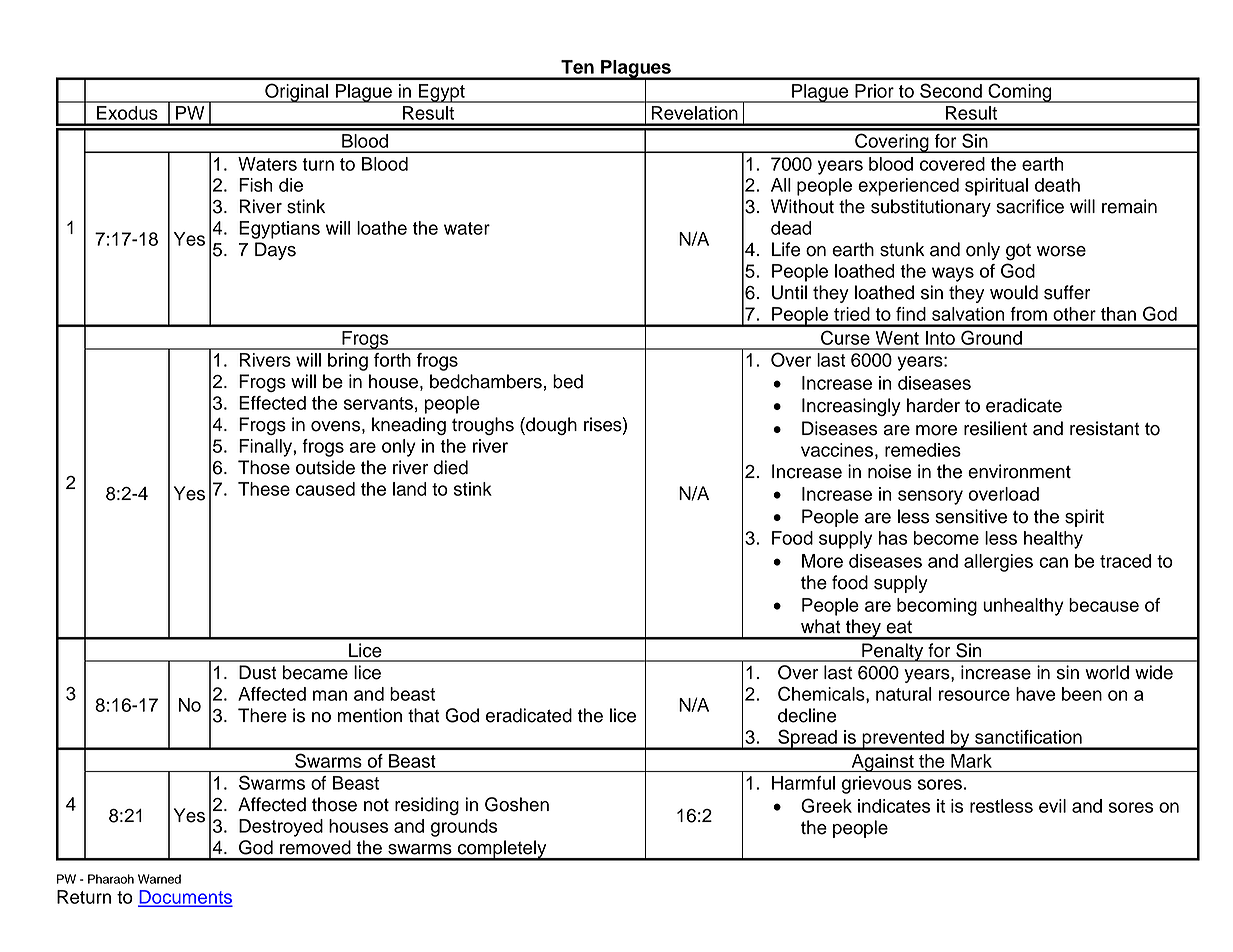  Describe the element at coordinates (264, 489) in the screenshot. I see `These` at that location.
